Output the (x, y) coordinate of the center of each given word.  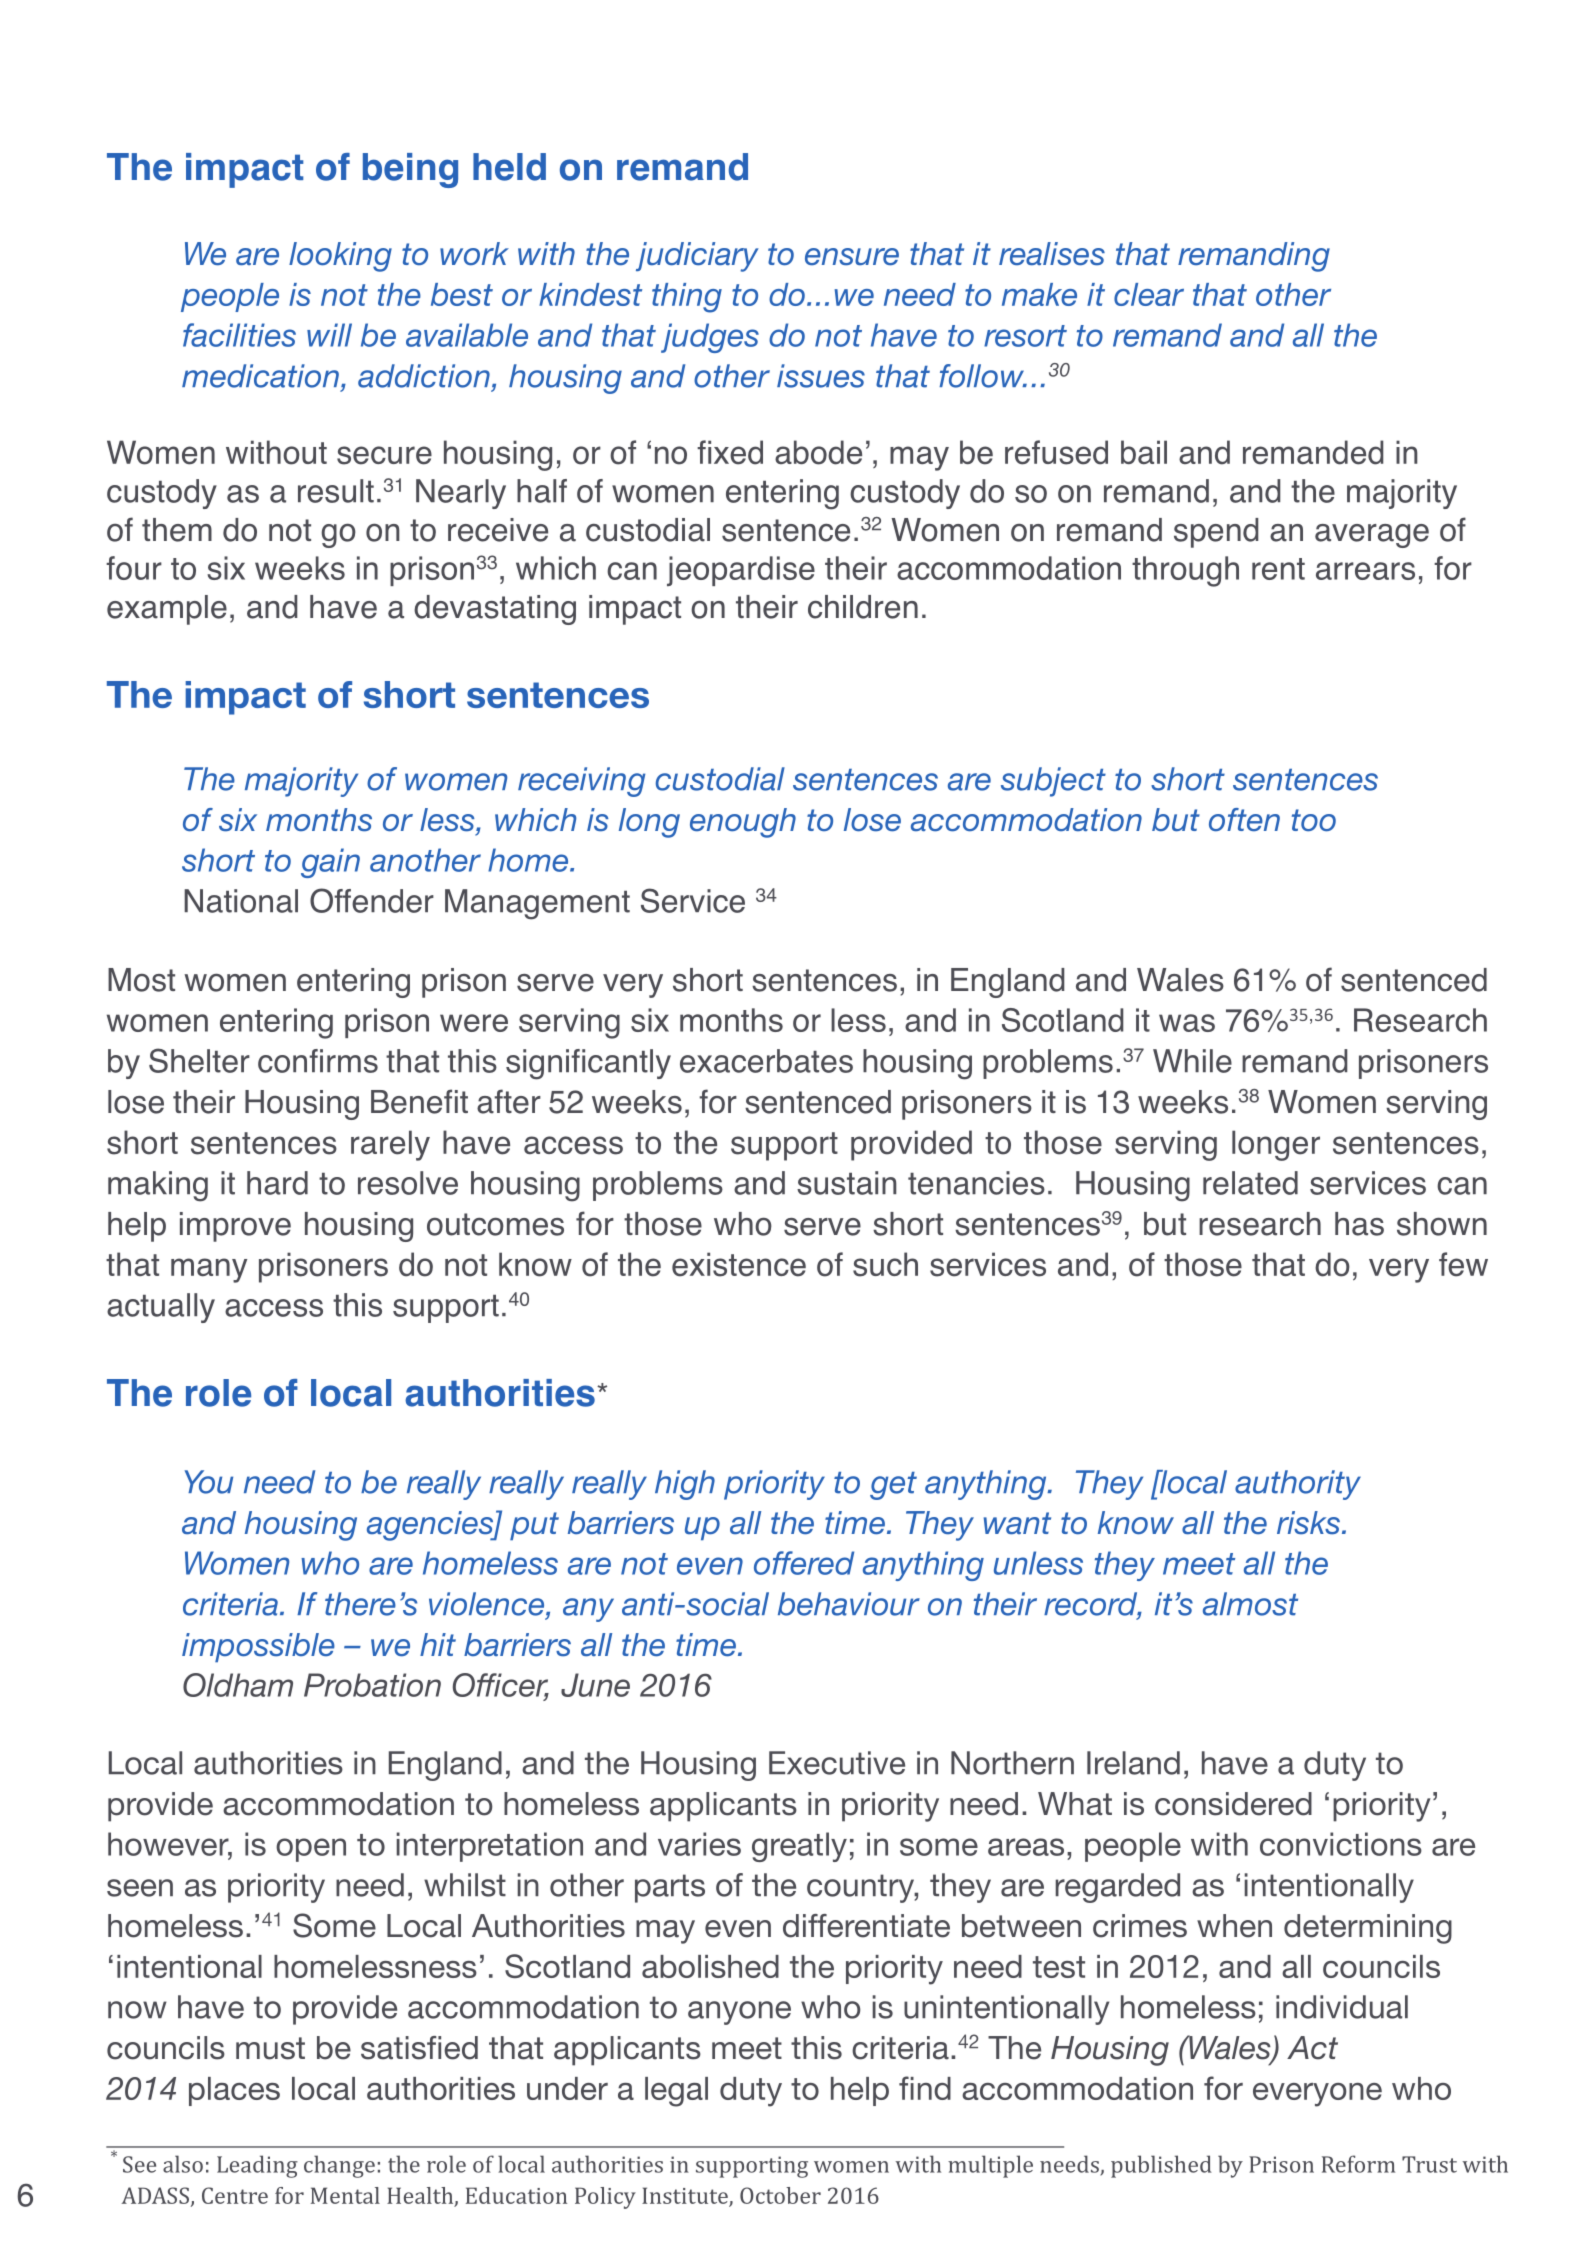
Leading (257, 2166)
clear (1149, 294)
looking (340, 257)
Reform (1358, 2164)
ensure (852, 257)
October (780, 2195)
